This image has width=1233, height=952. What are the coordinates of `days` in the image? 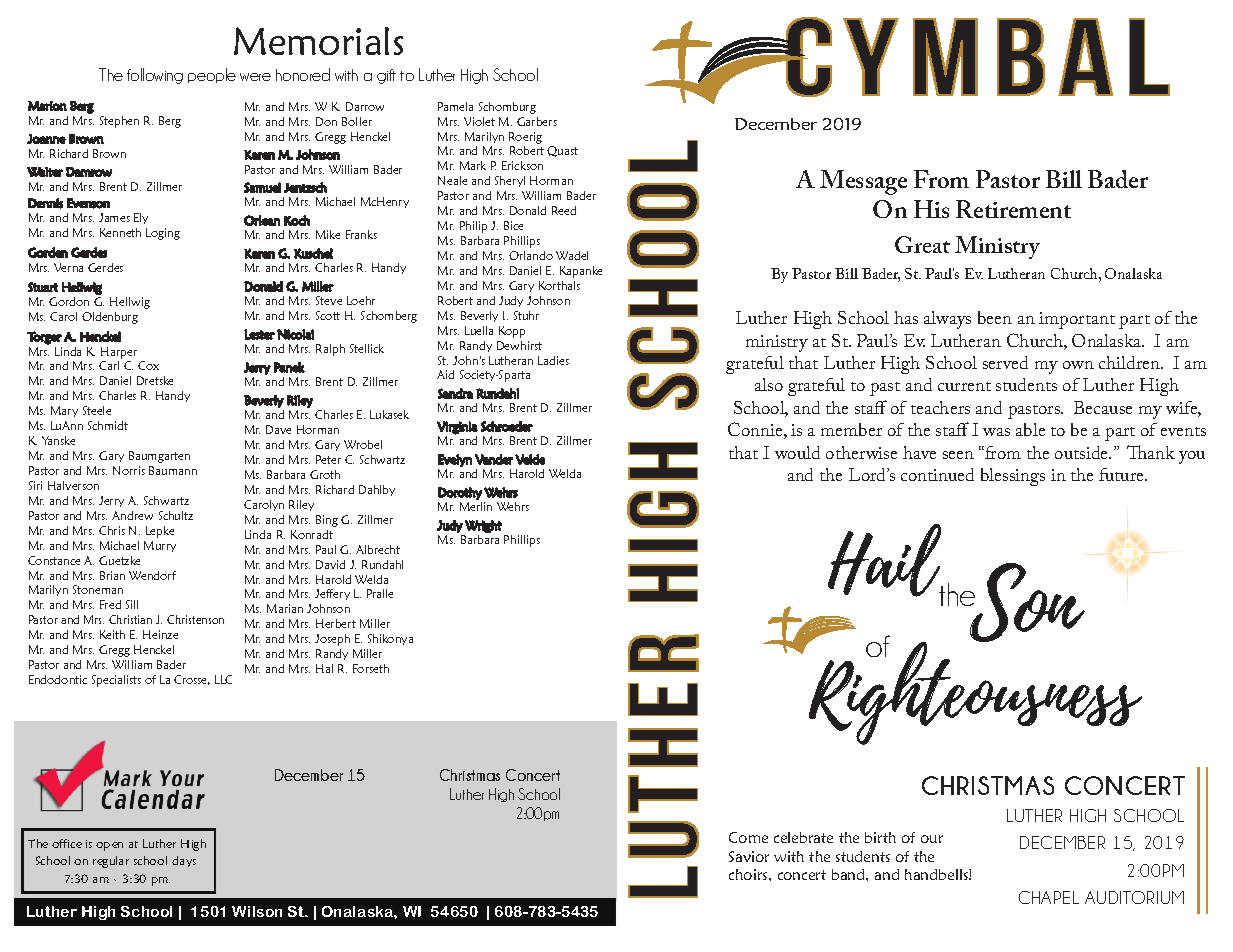 It's located at (184, 861).
